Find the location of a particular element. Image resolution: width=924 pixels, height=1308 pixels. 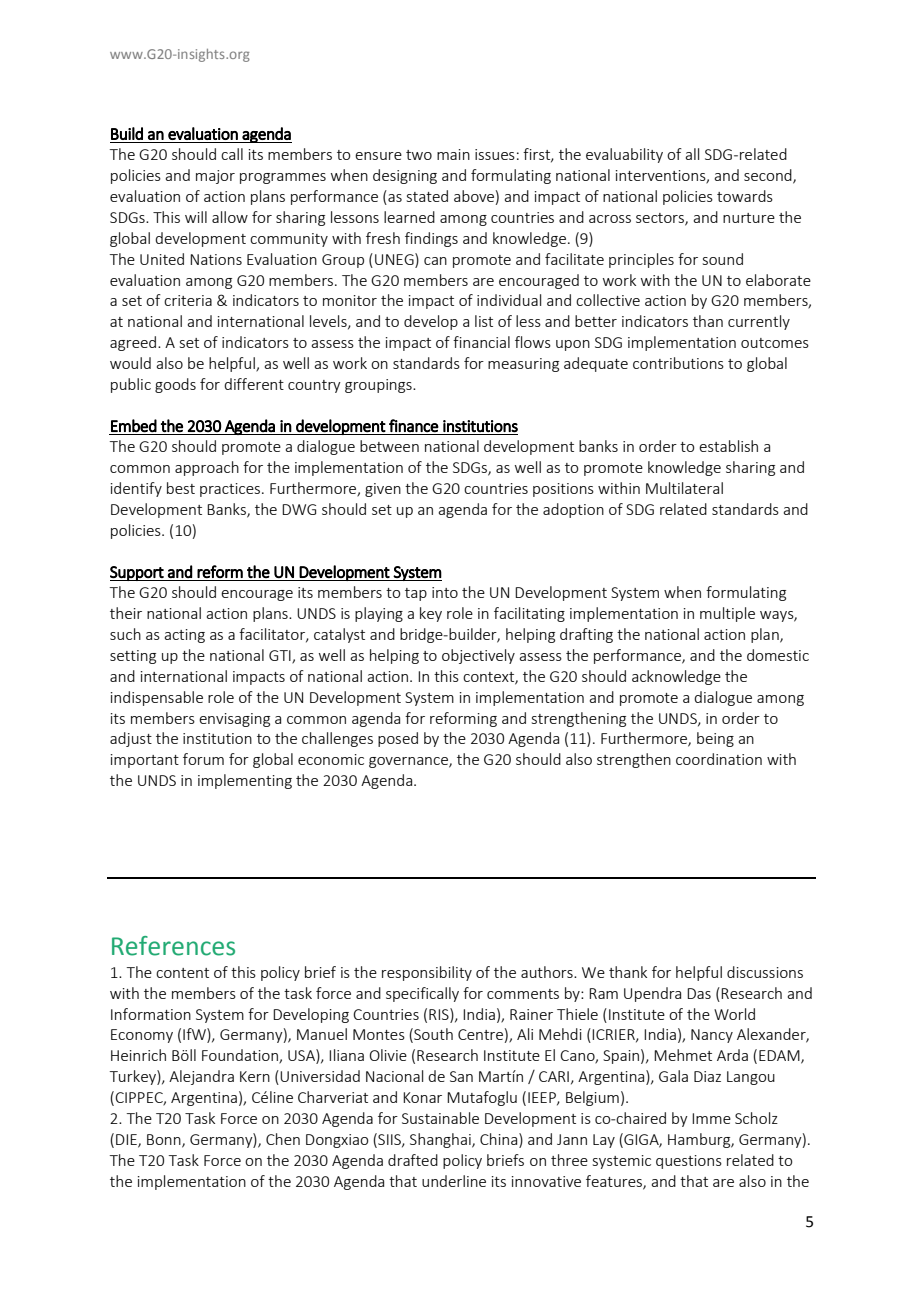

stated is located at coordinates (427, 196).
